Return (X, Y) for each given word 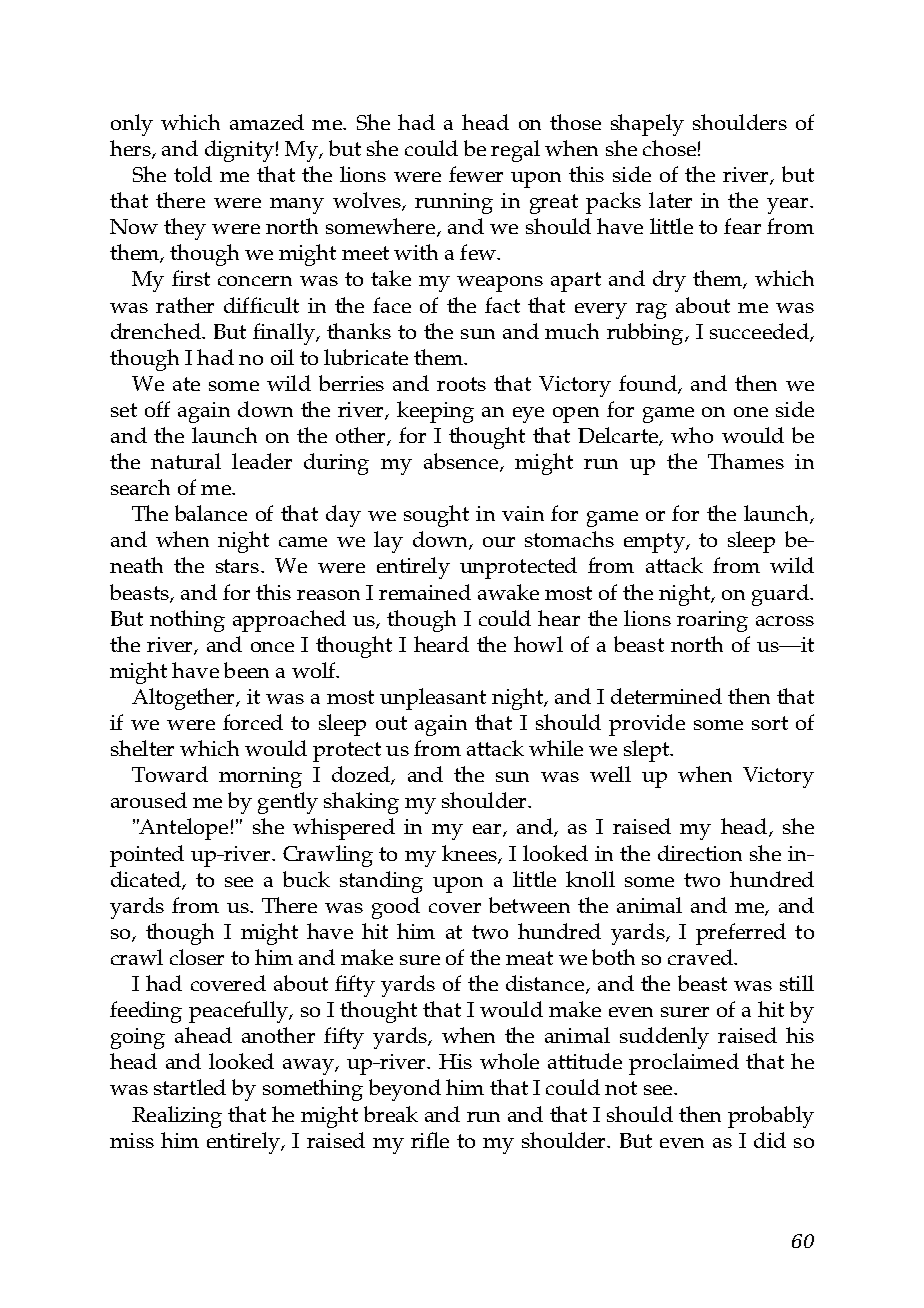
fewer (476, 174)
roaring (712, 621)
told (193, 174)
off (157, 409)
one (751, 412)
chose (669, 148)
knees (470, 854)
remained (425, 592)
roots (461, 384)
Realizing (177, 1117)
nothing (187, 621)
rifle (430, 1140)
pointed (147, 856)
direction (700, 853)
